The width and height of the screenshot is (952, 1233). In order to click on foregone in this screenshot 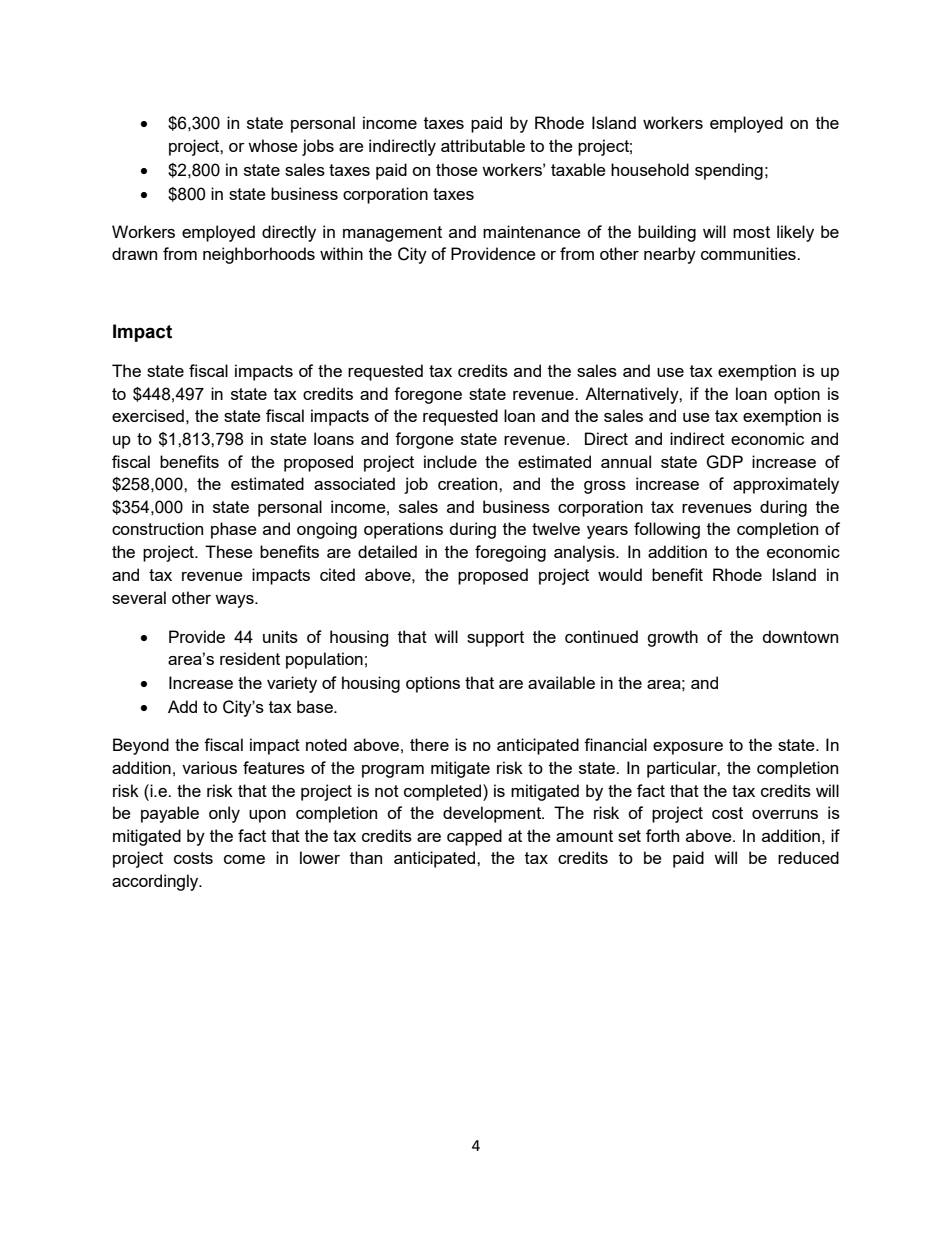, I will do `click(428, 395)`.
